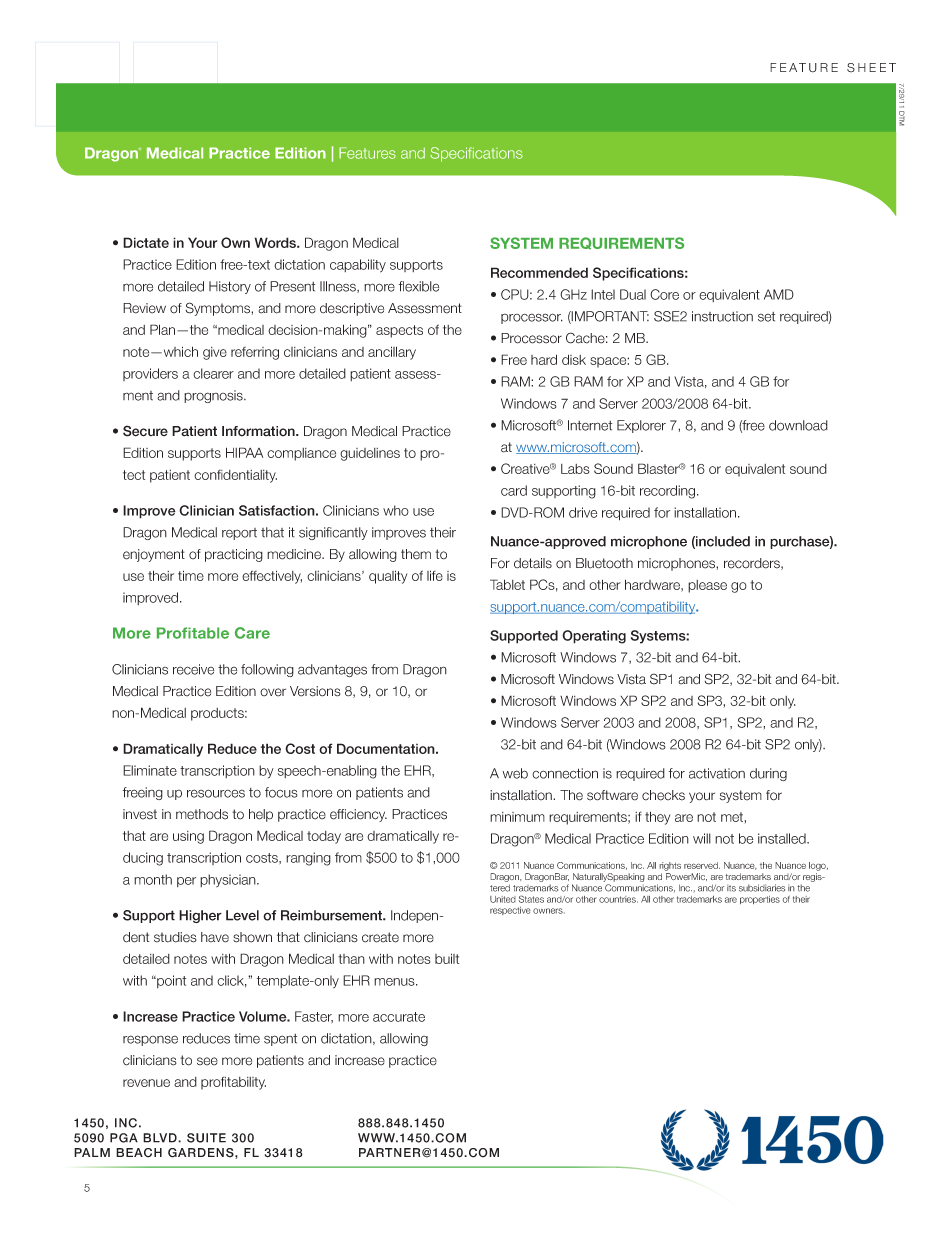 Image resolution: width=952 pixels, height=1233 pixels. Describe the element at coordinates (419, 286) in the screenshot. I see `flexible` at that location.
